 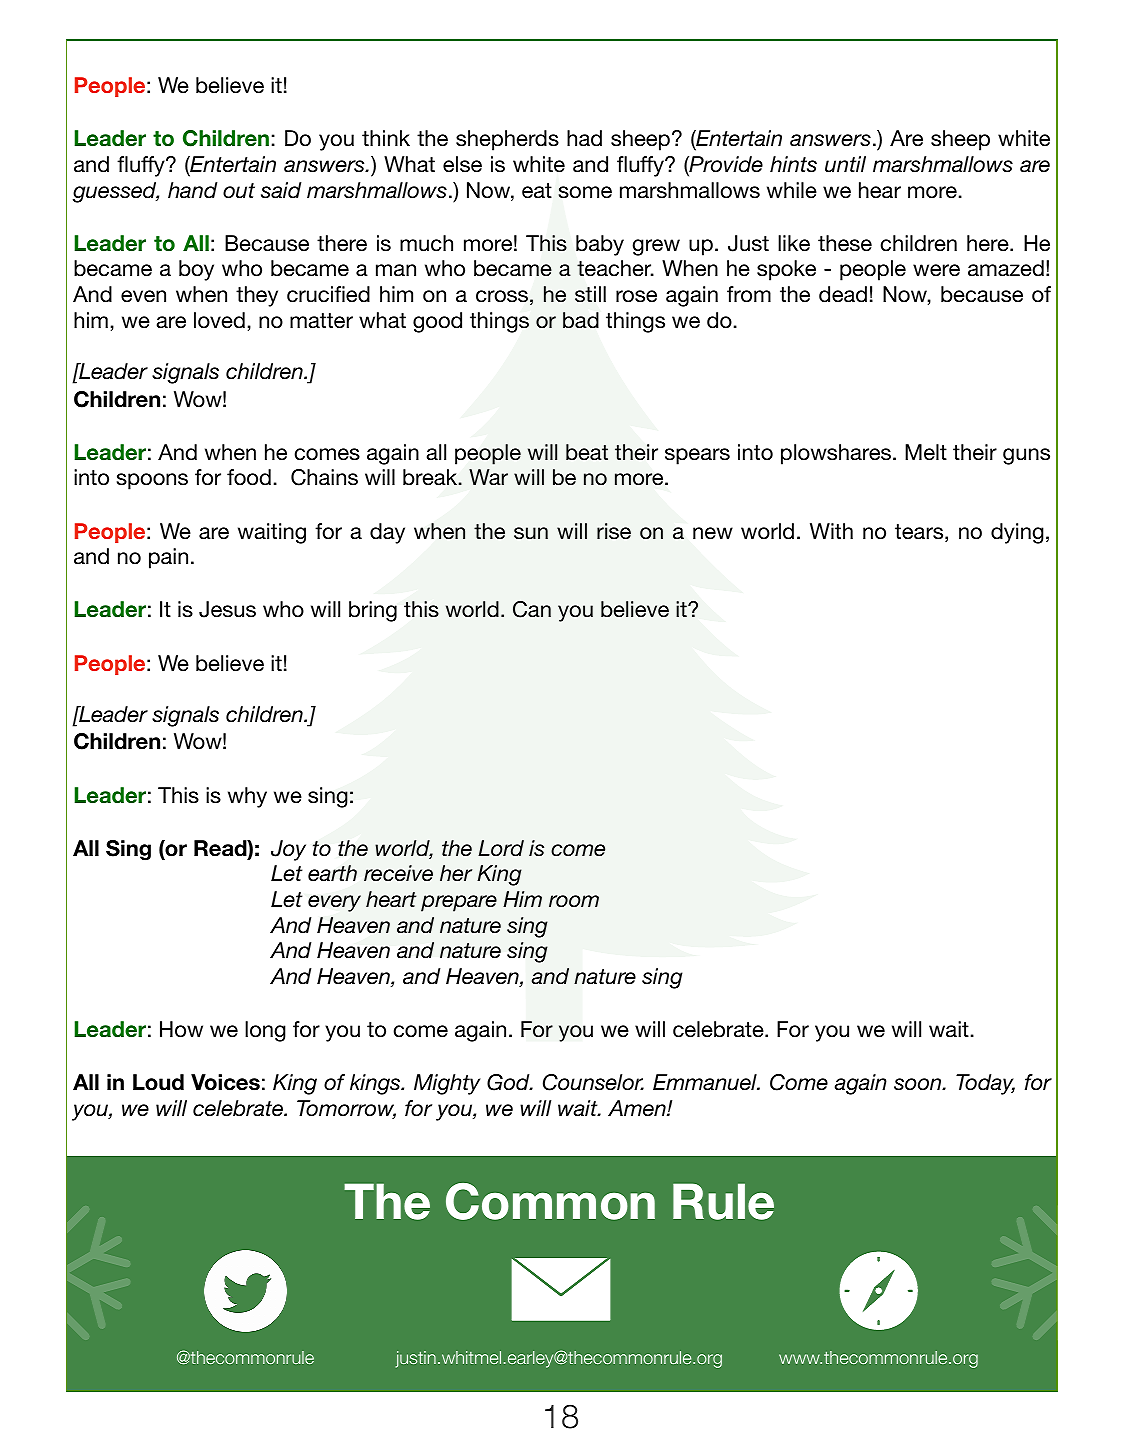 I want to click on until, so click(x=845, y=164).
